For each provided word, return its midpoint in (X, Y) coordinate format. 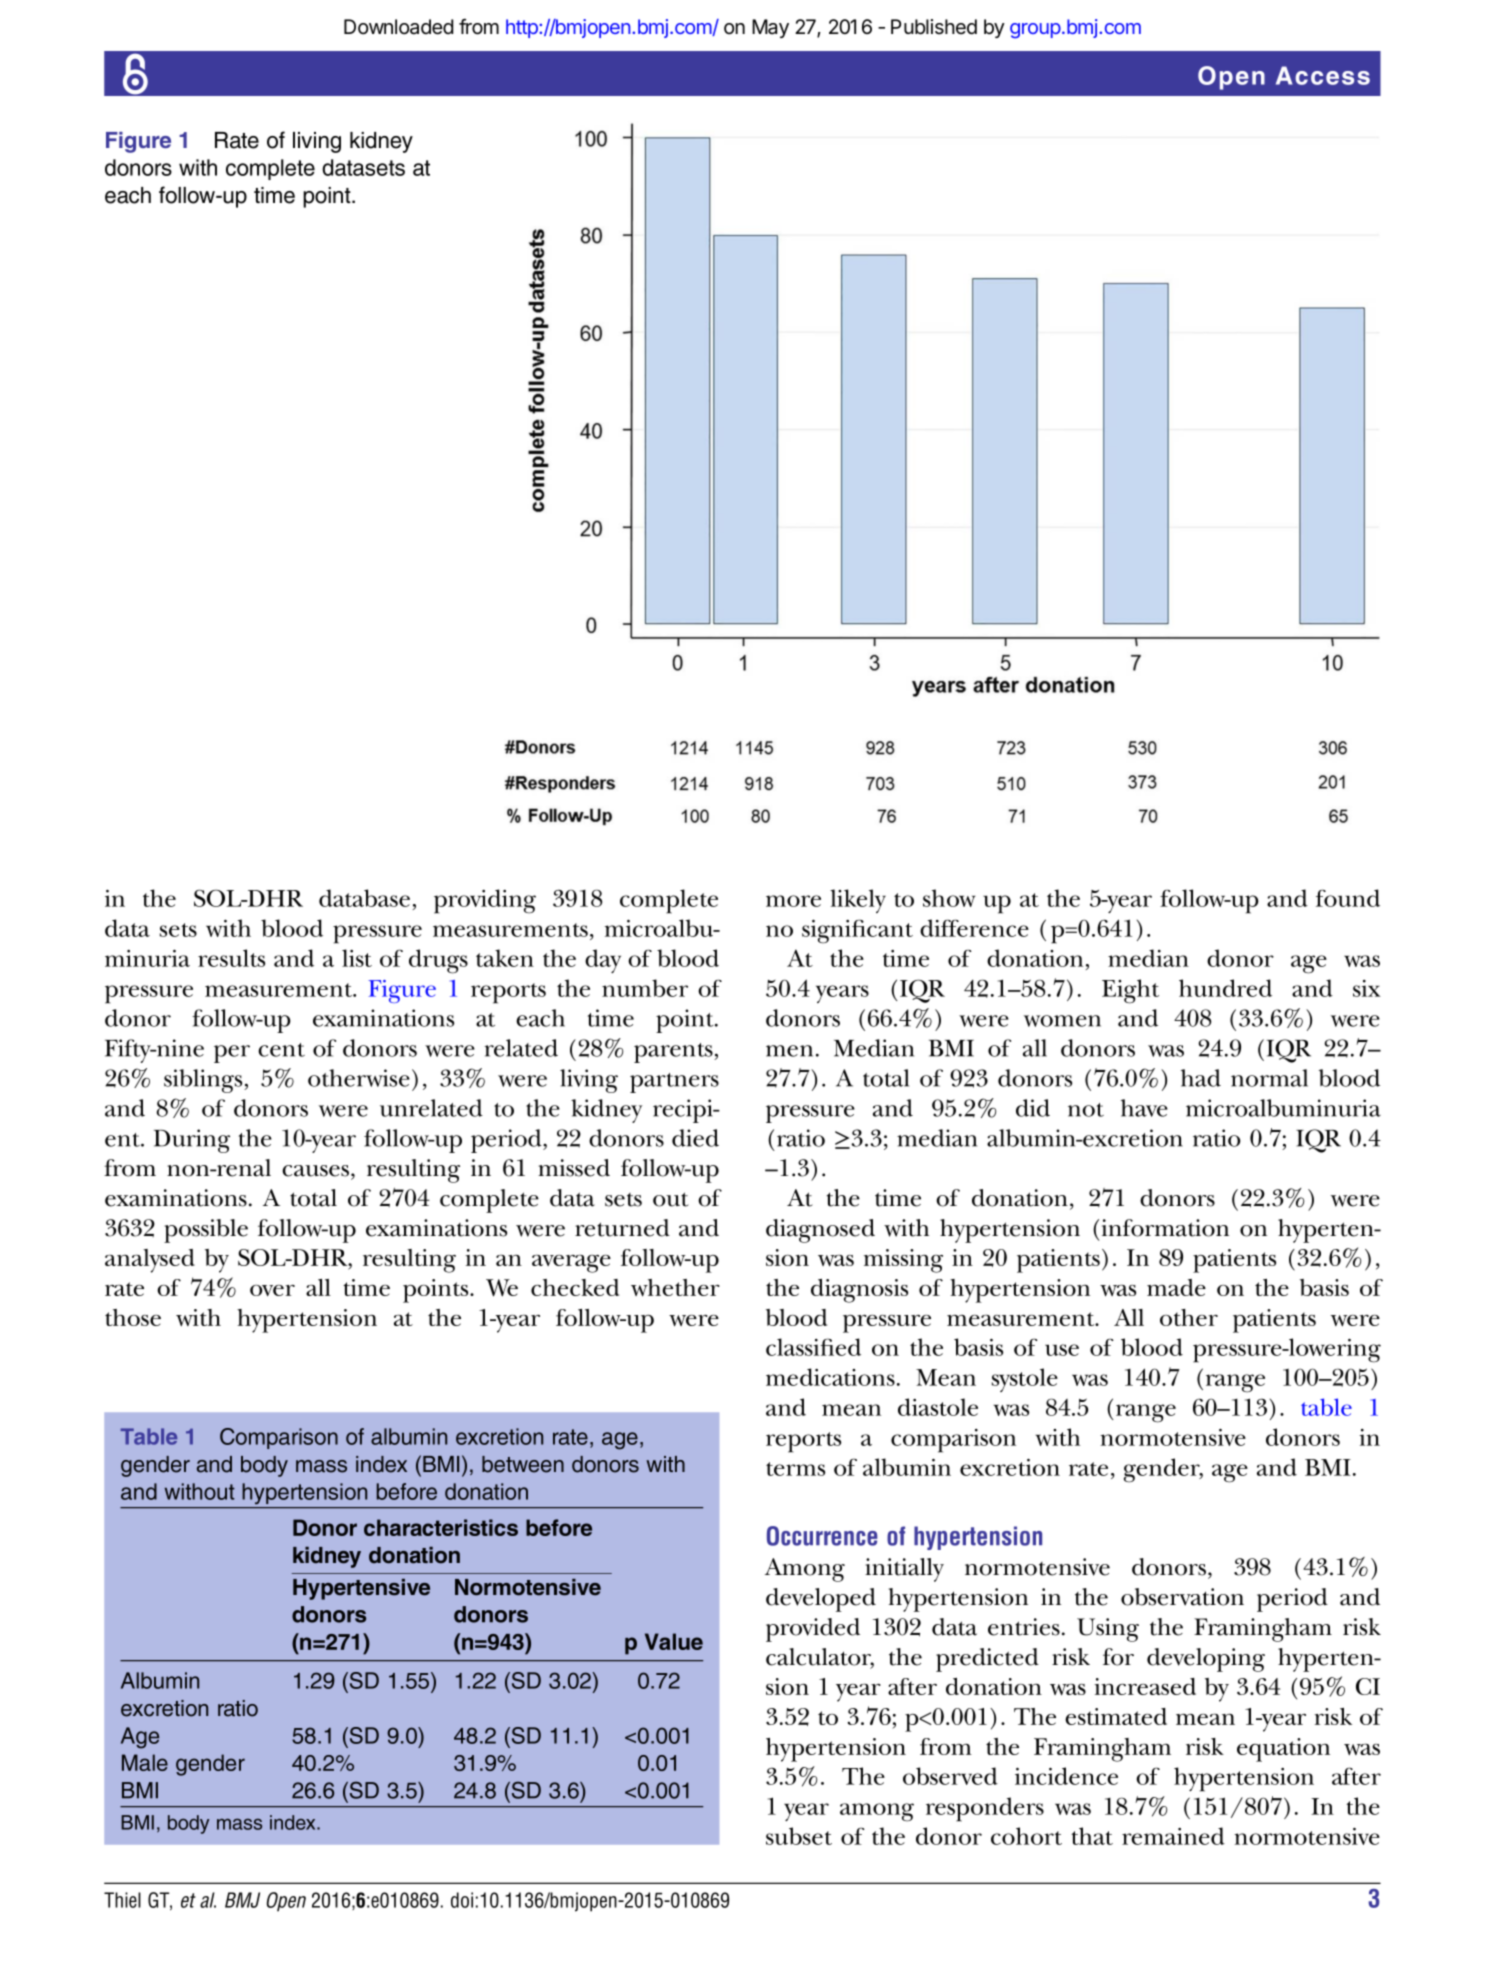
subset (799, 1836)
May (770, 28)
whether (675, 1287)
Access (1323, 75)
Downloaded (398, 27)
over (272, 1290)
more (793, 901)
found (1348, 898)
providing (485, 901)
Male (145, 1762)
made (1176, 1287)
